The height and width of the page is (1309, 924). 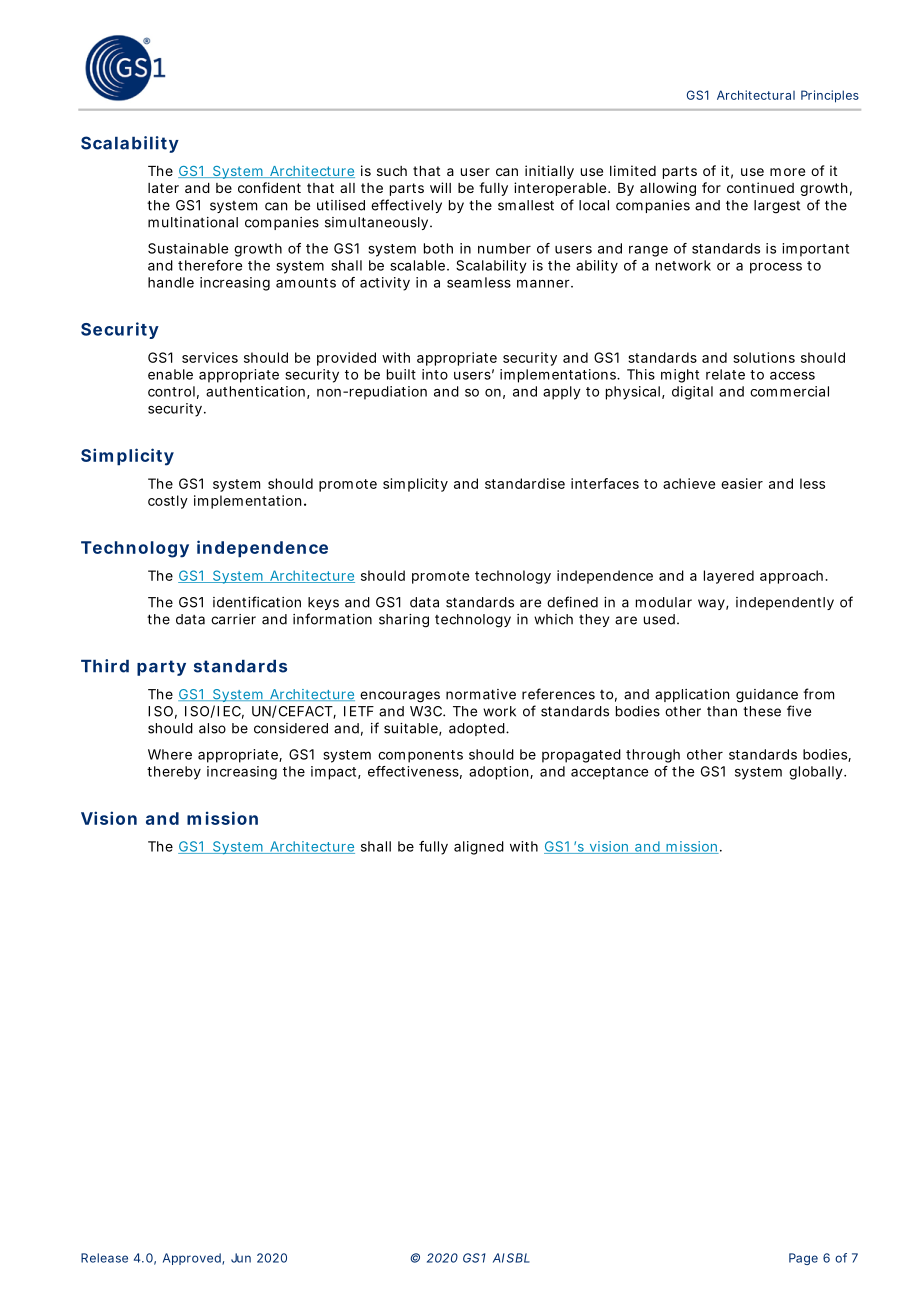 What do you see at coordinates (269, 187) in the page?
I see `confident` at bounding box center [269, 187].
